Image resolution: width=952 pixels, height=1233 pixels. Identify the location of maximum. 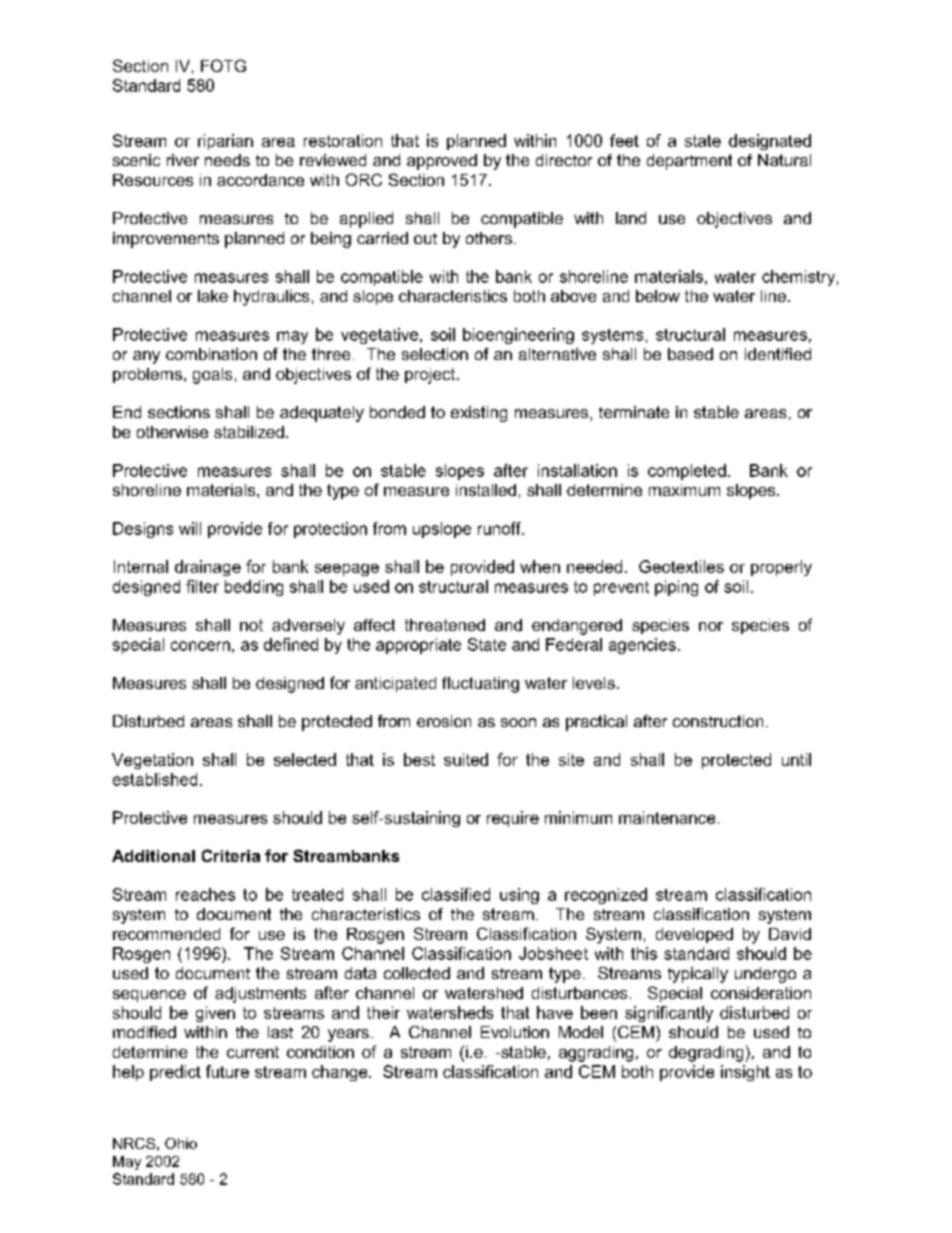
(684, 490).
